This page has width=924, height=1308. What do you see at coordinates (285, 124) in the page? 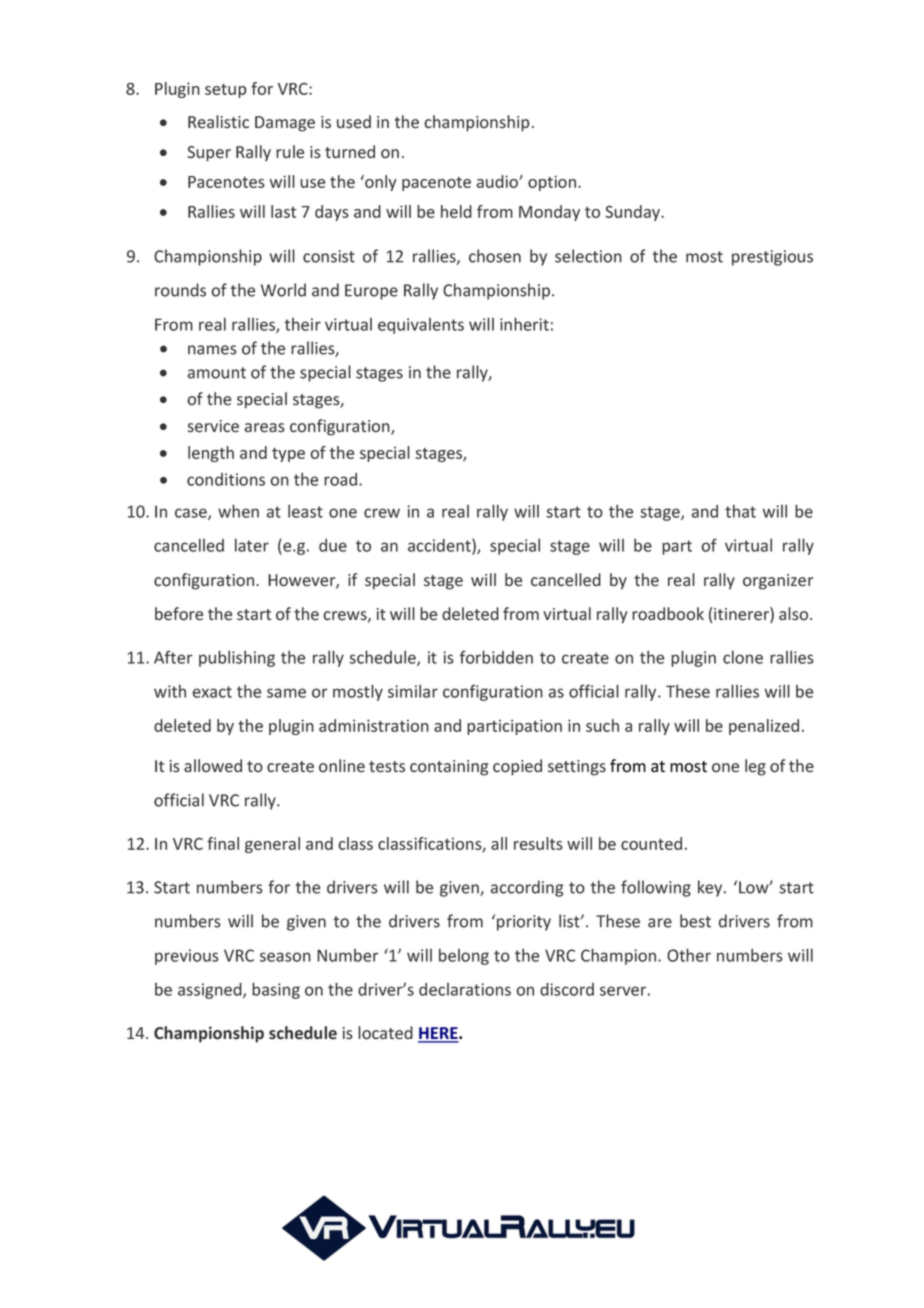
I see `Damage` at bounding box center [285, 124].
